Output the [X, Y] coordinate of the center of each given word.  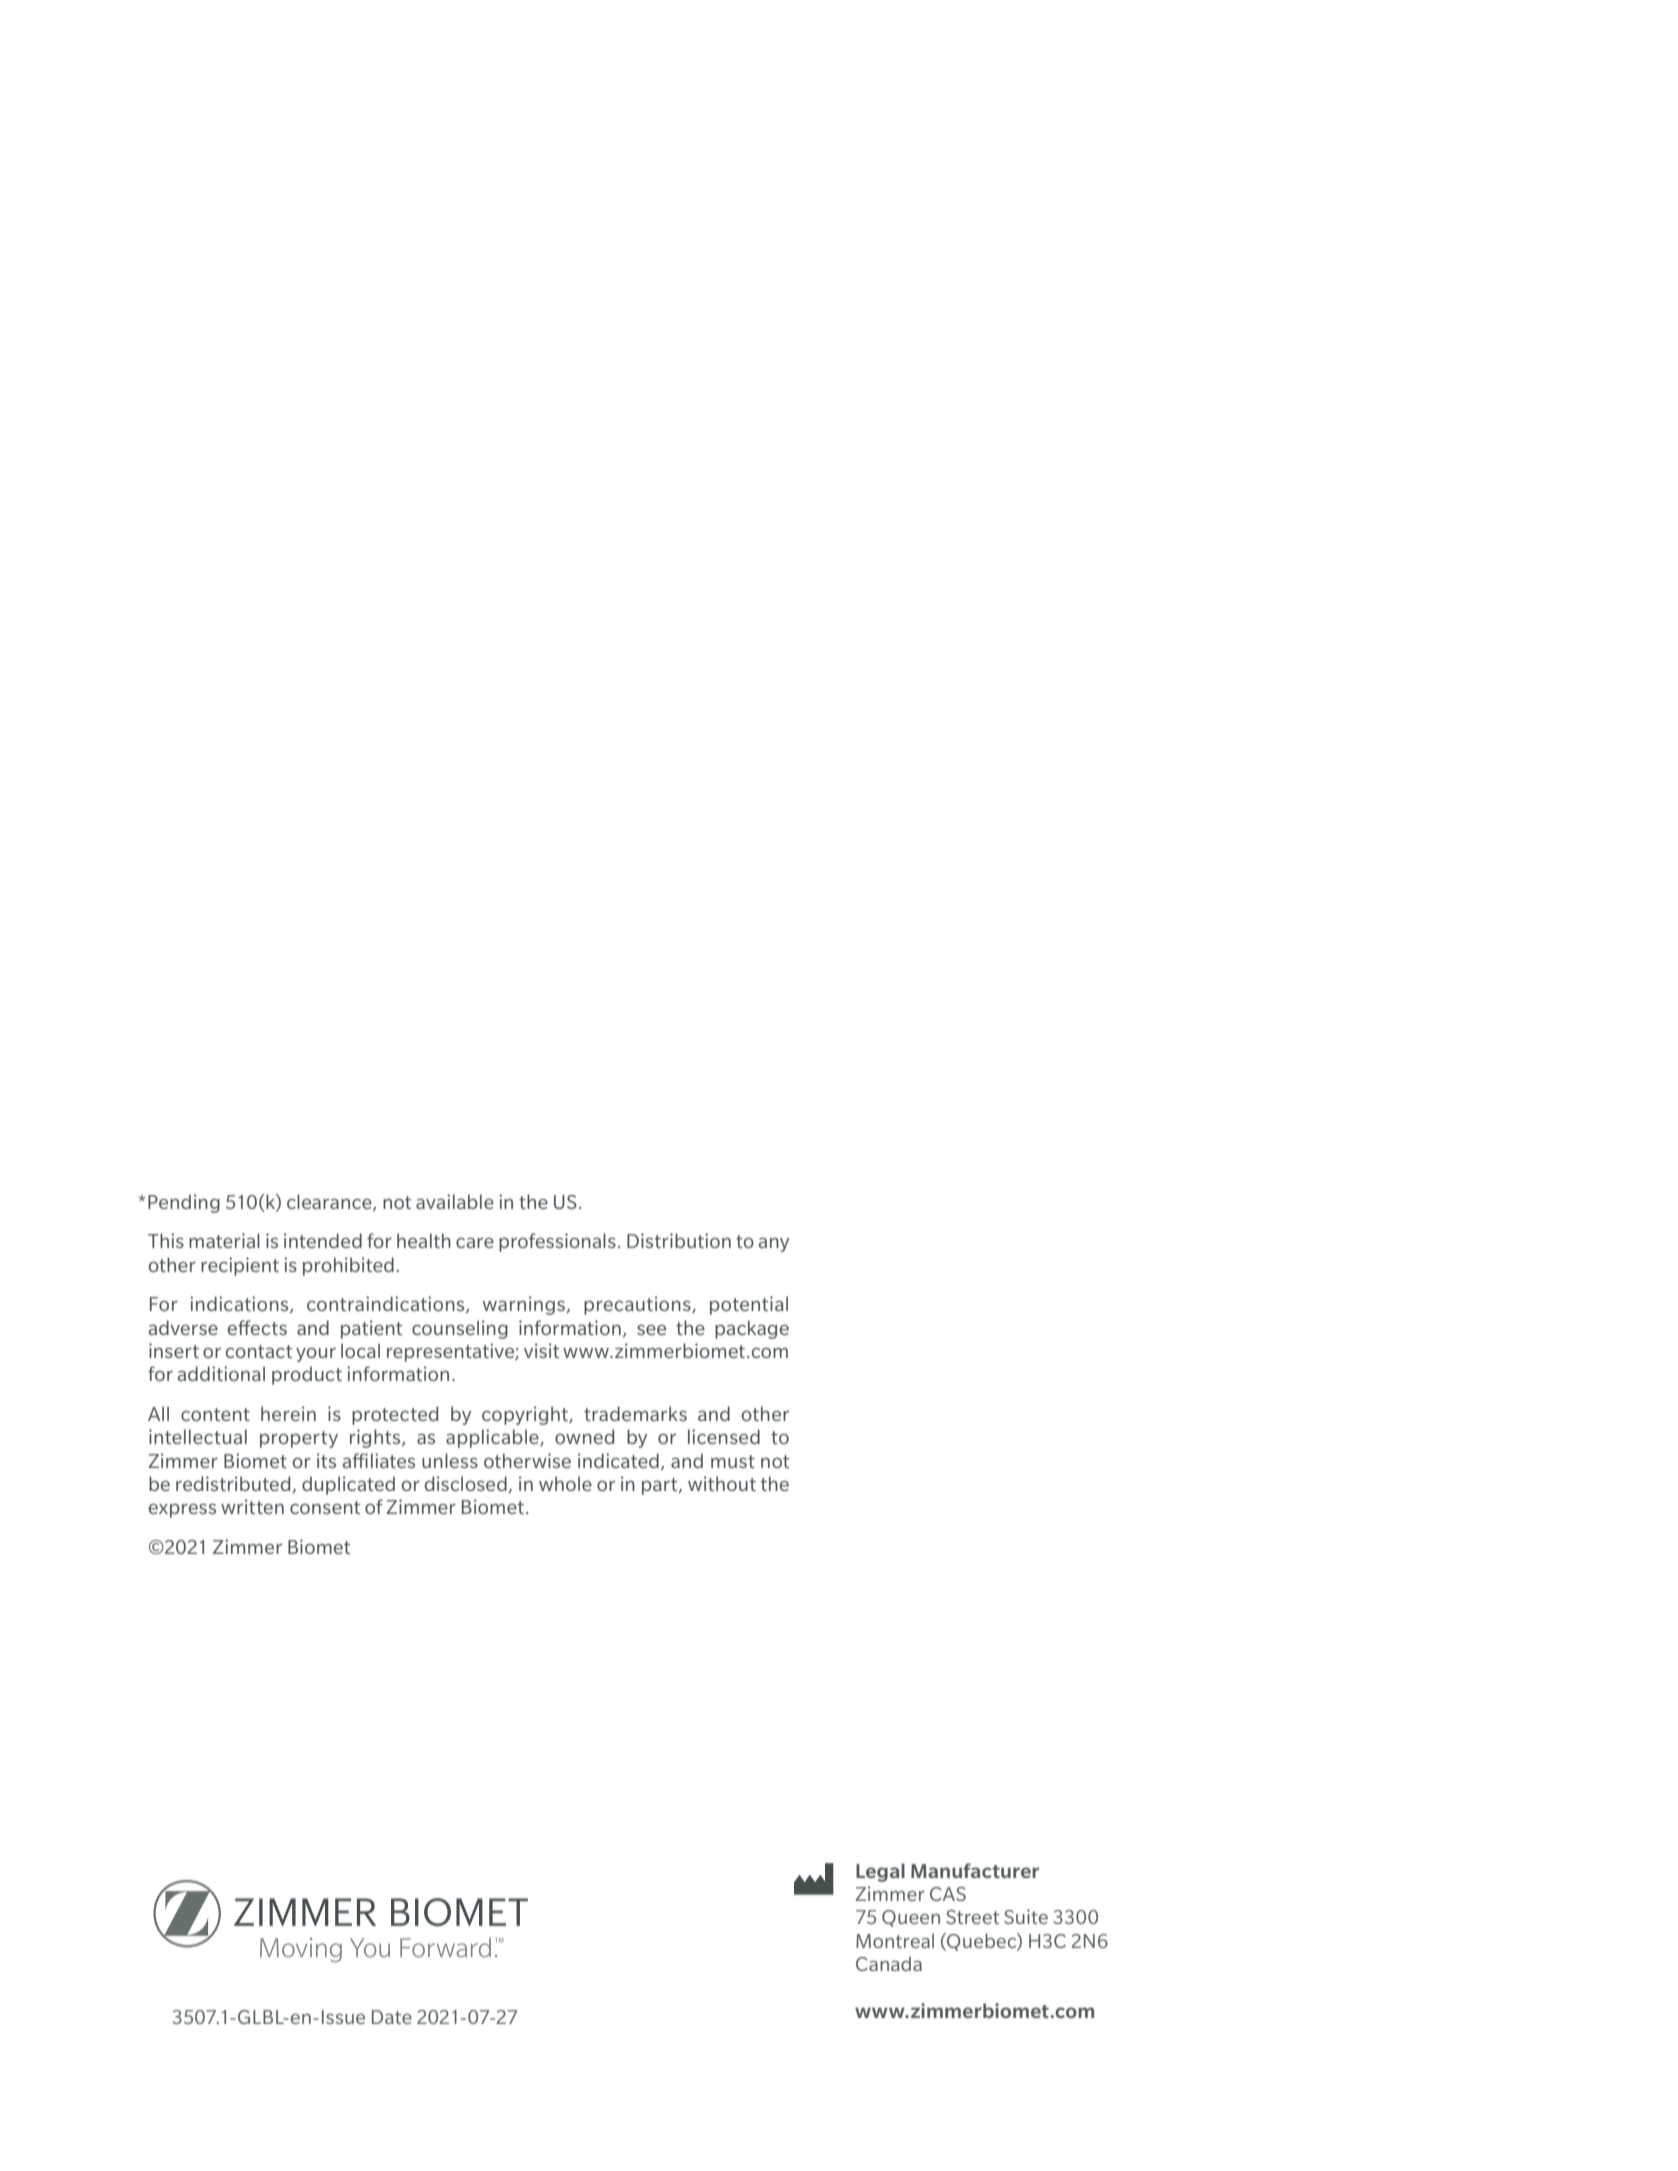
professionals [557, 1242]
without [722, 1483]
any [774, 1245]
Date [392, 2017]
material [224, 1240]
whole [565, 1483]
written [252, 1506]
